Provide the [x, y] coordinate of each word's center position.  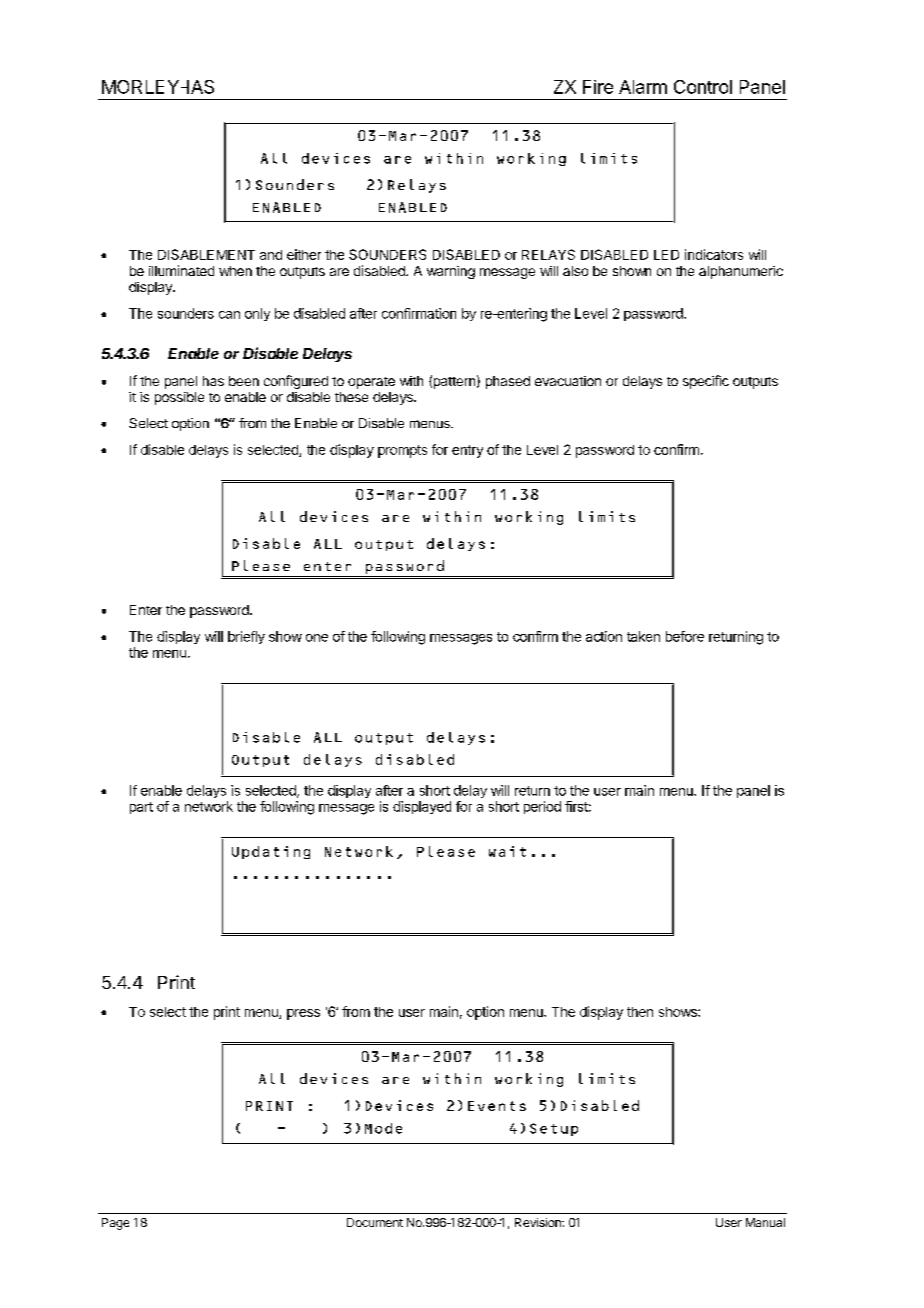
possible [179, 398]
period [542, 807]
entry [467, 451]
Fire [598, 87]
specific [706, 382]
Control [703, 87]
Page [115, 1224]
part [141, 808]
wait [507, 851]
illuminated [181, 270]
